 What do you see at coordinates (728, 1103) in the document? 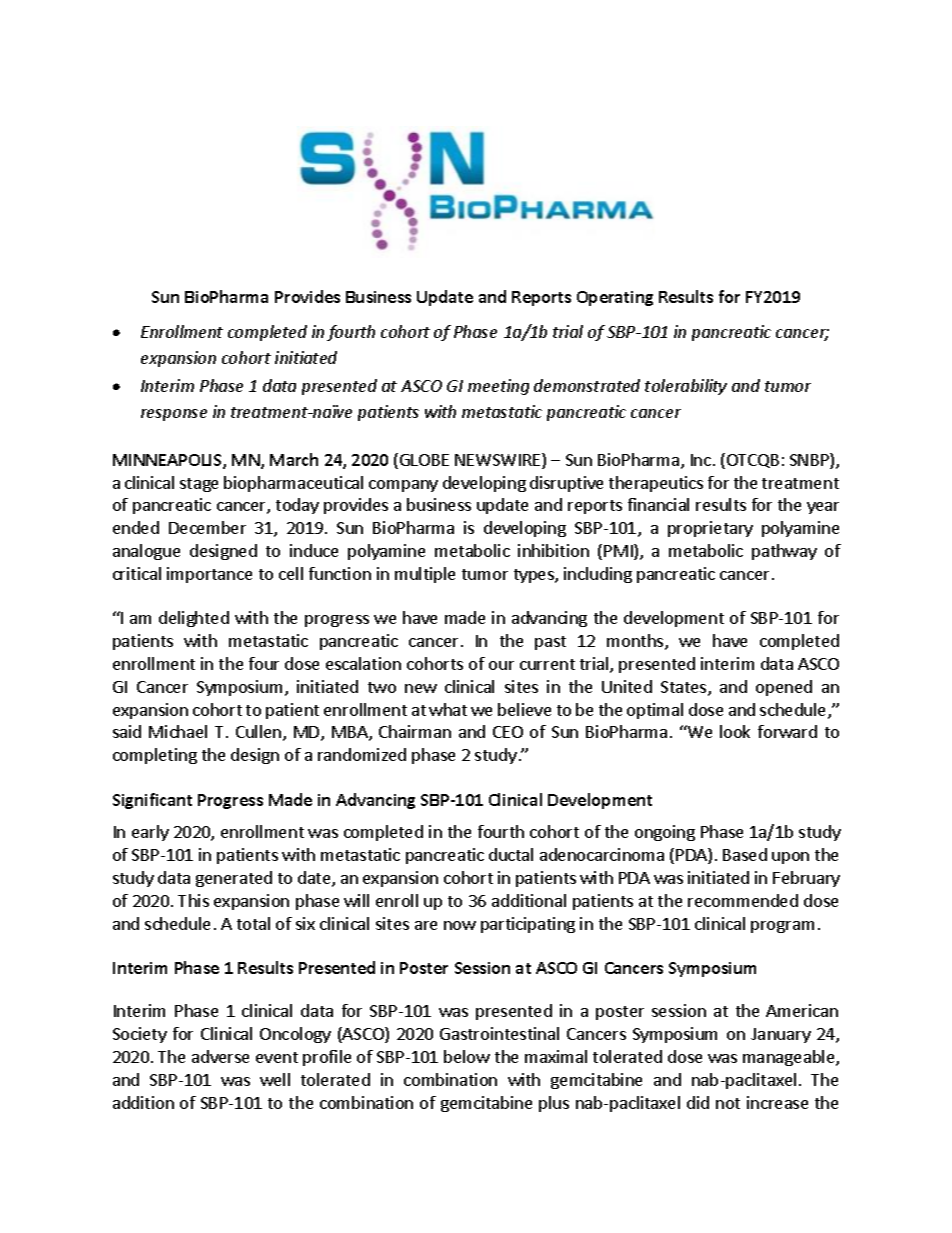
I see `not` at bounding box center [728, 1103].
